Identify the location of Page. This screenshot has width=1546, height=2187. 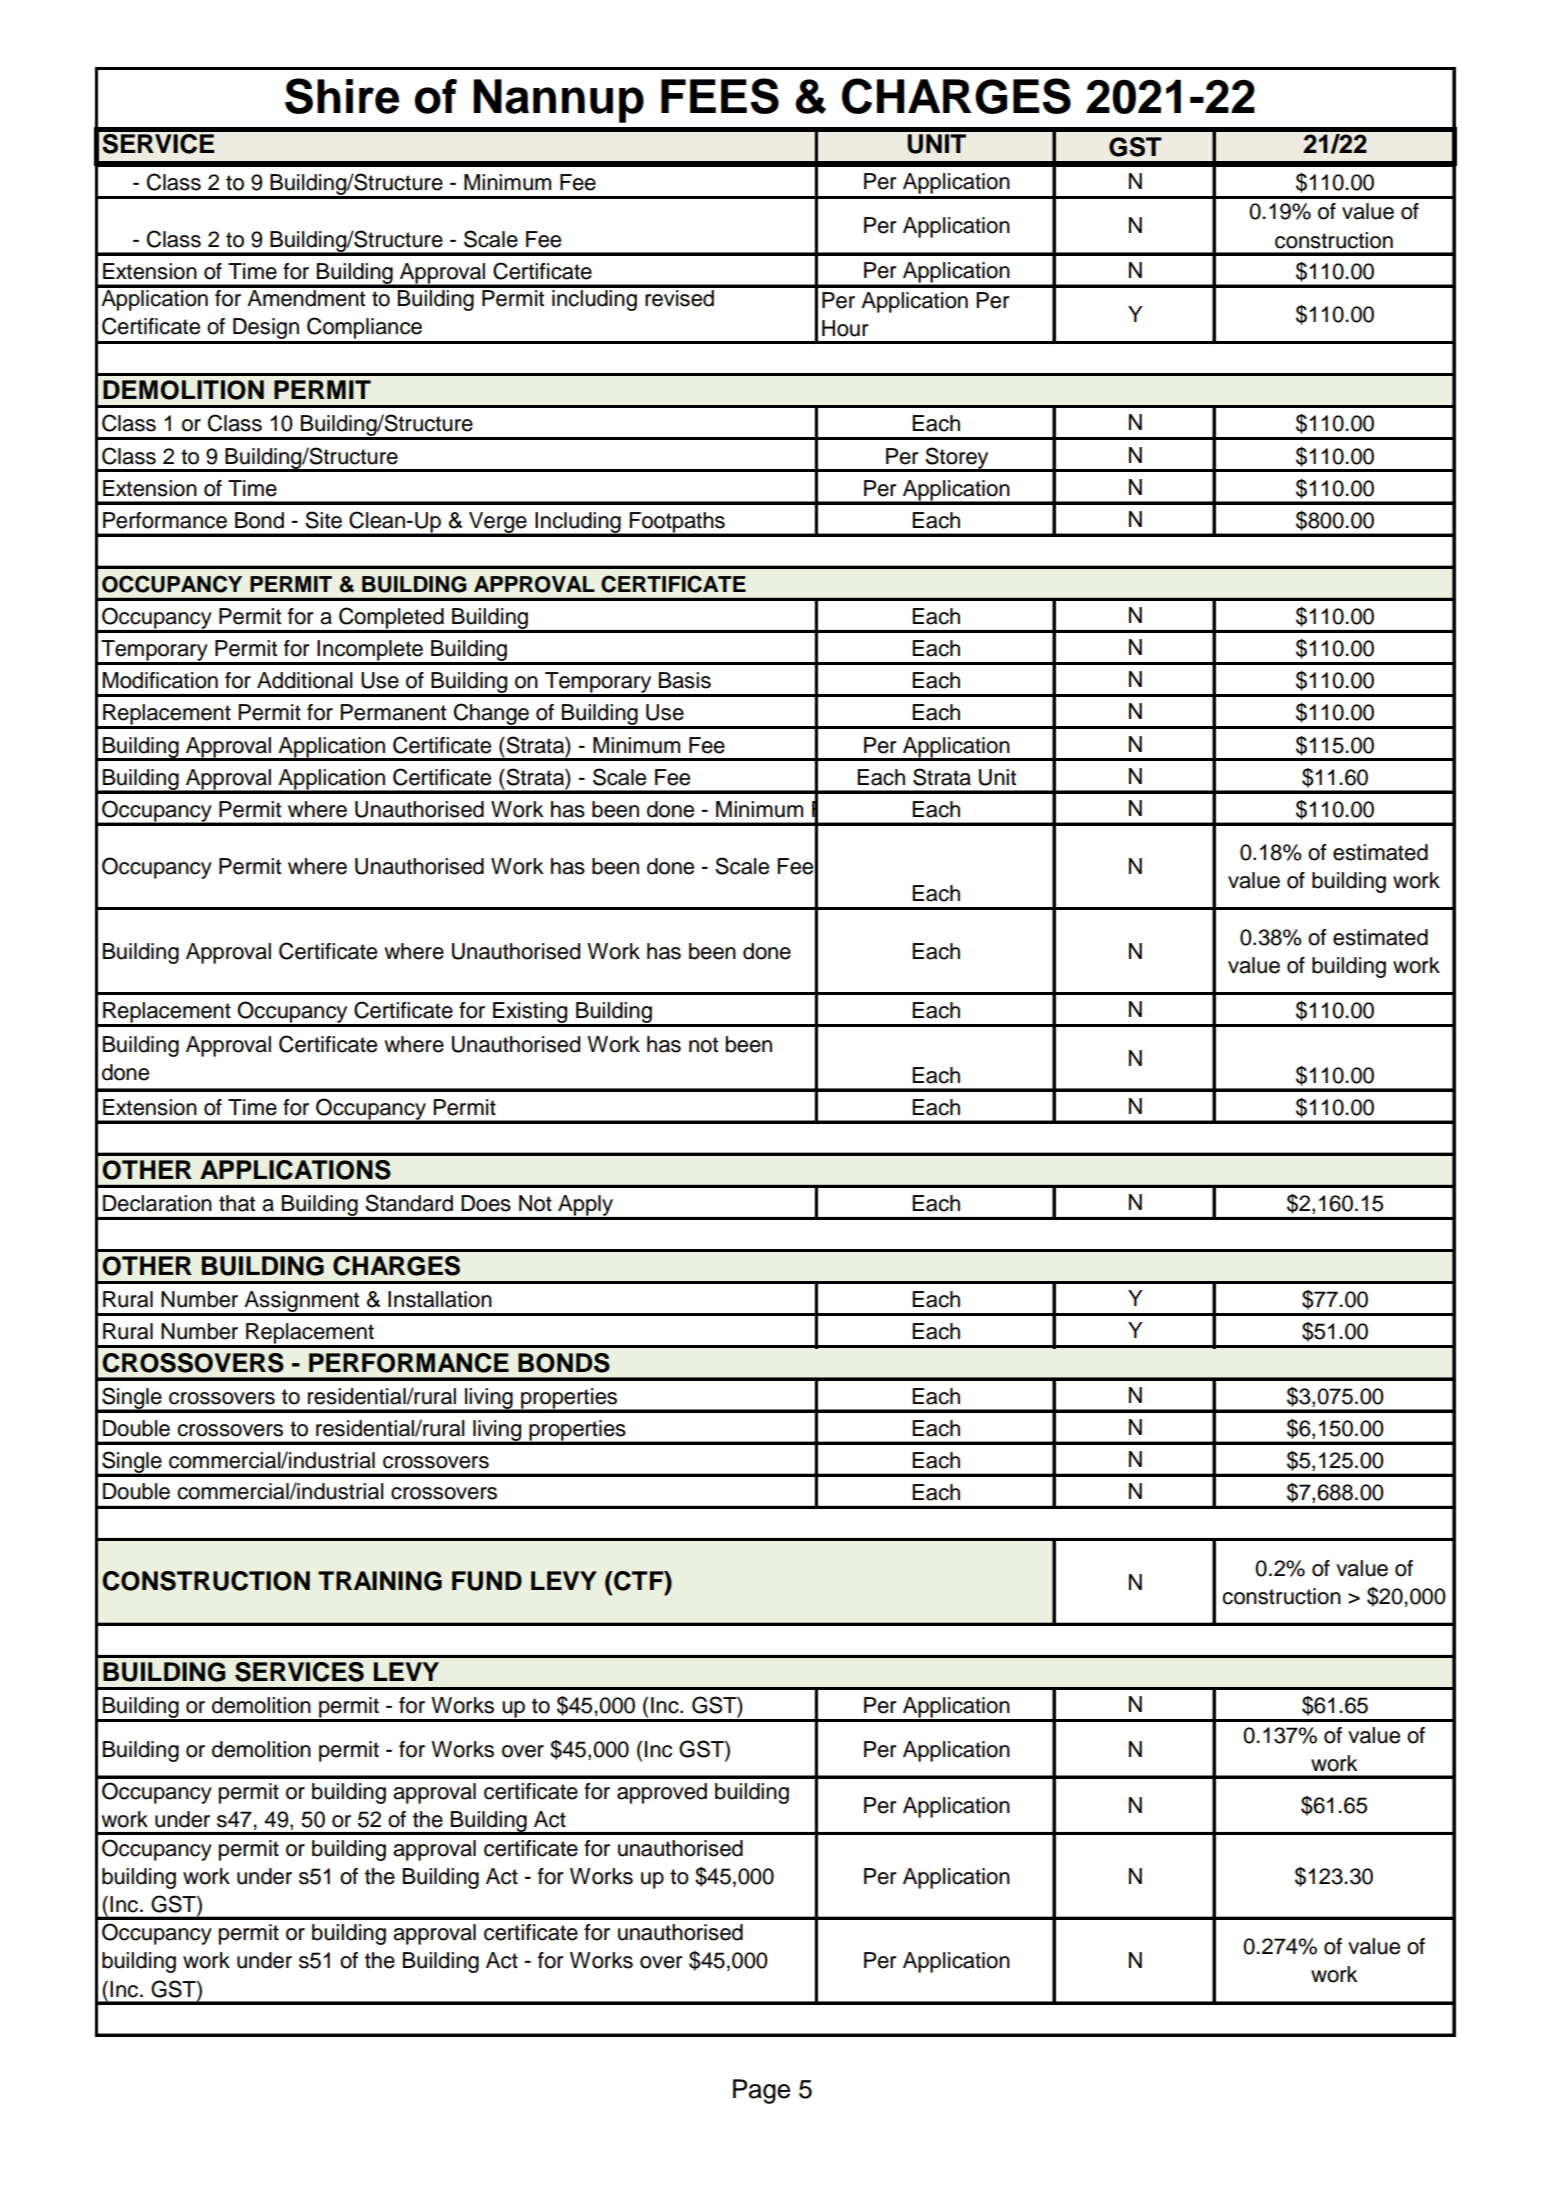
(761, 2091).
